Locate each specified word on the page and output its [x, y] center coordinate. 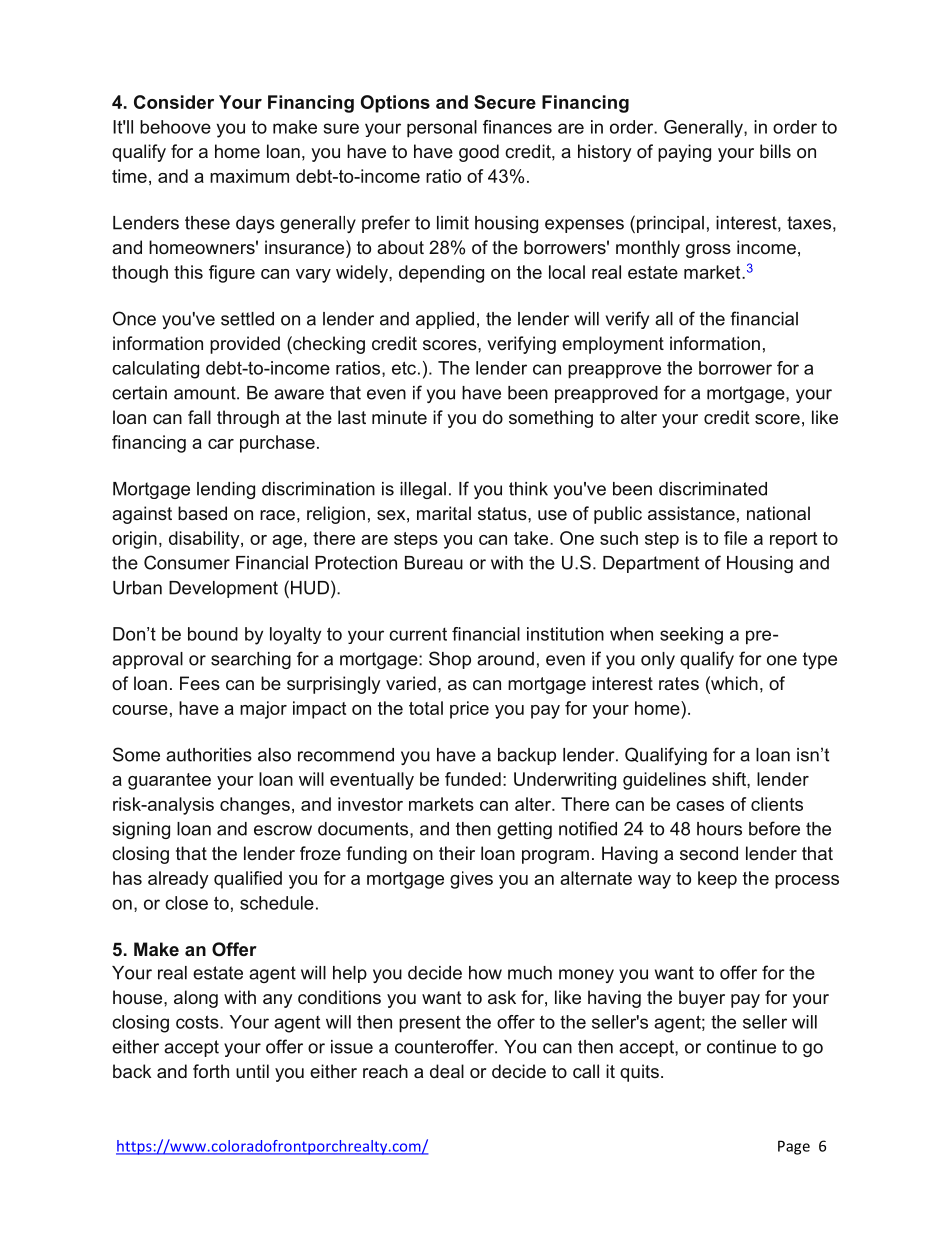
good [479, 153]
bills [775, 151]
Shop [450, 660]
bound [213, 634]
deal [447, 1071]
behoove [175, 127]
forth [211, 1071]
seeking [691, 636]
